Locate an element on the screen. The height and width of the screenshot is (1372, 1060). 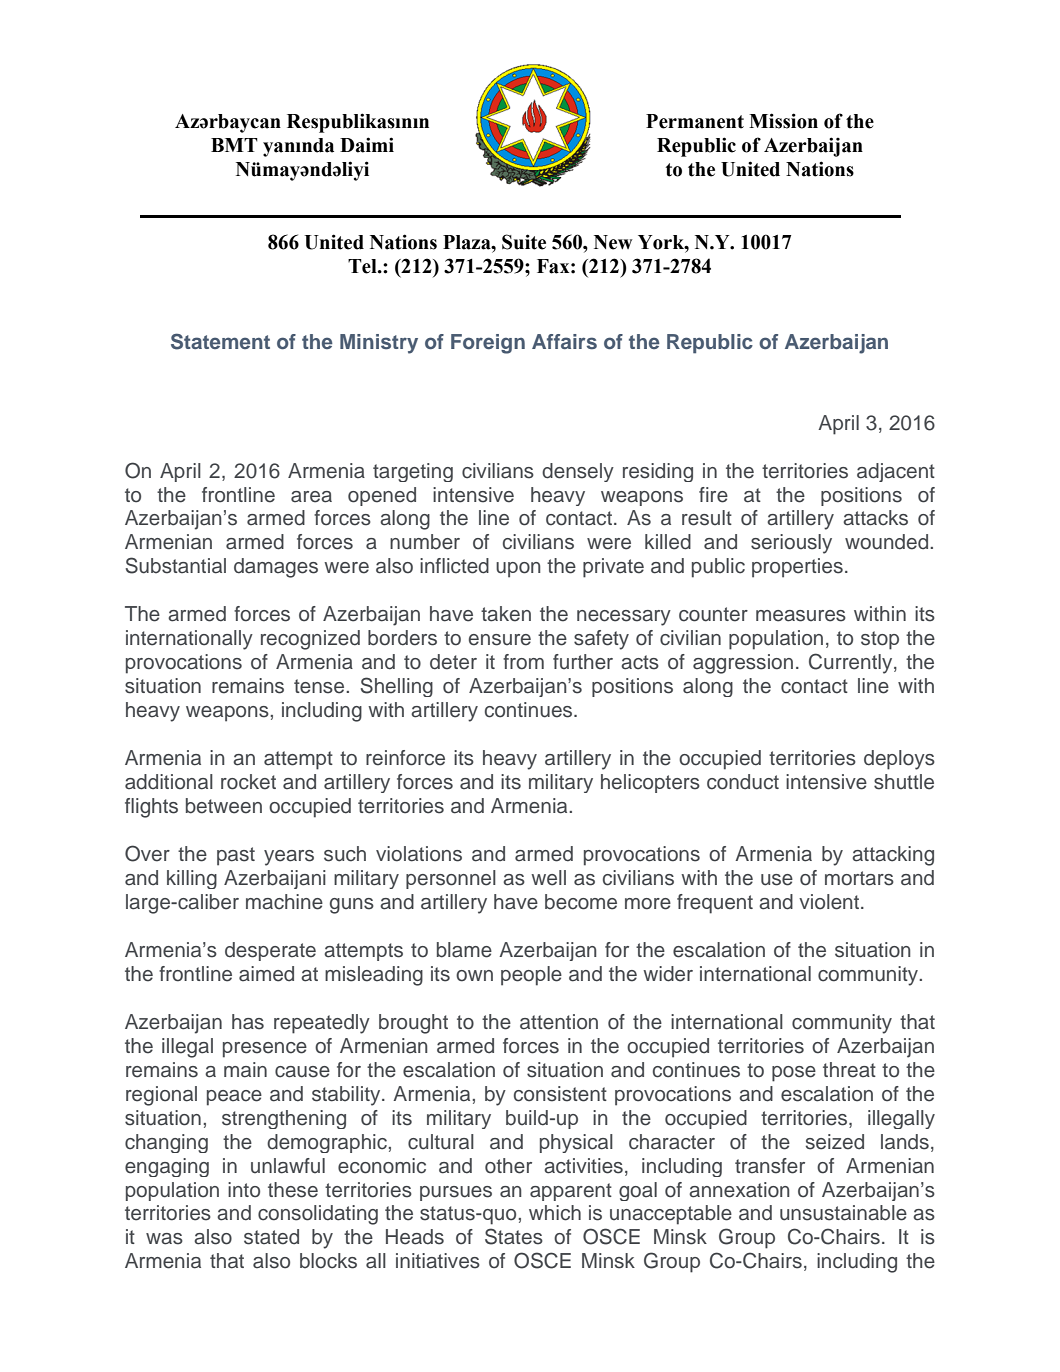
Mission is located at coordinates (783, 121).
